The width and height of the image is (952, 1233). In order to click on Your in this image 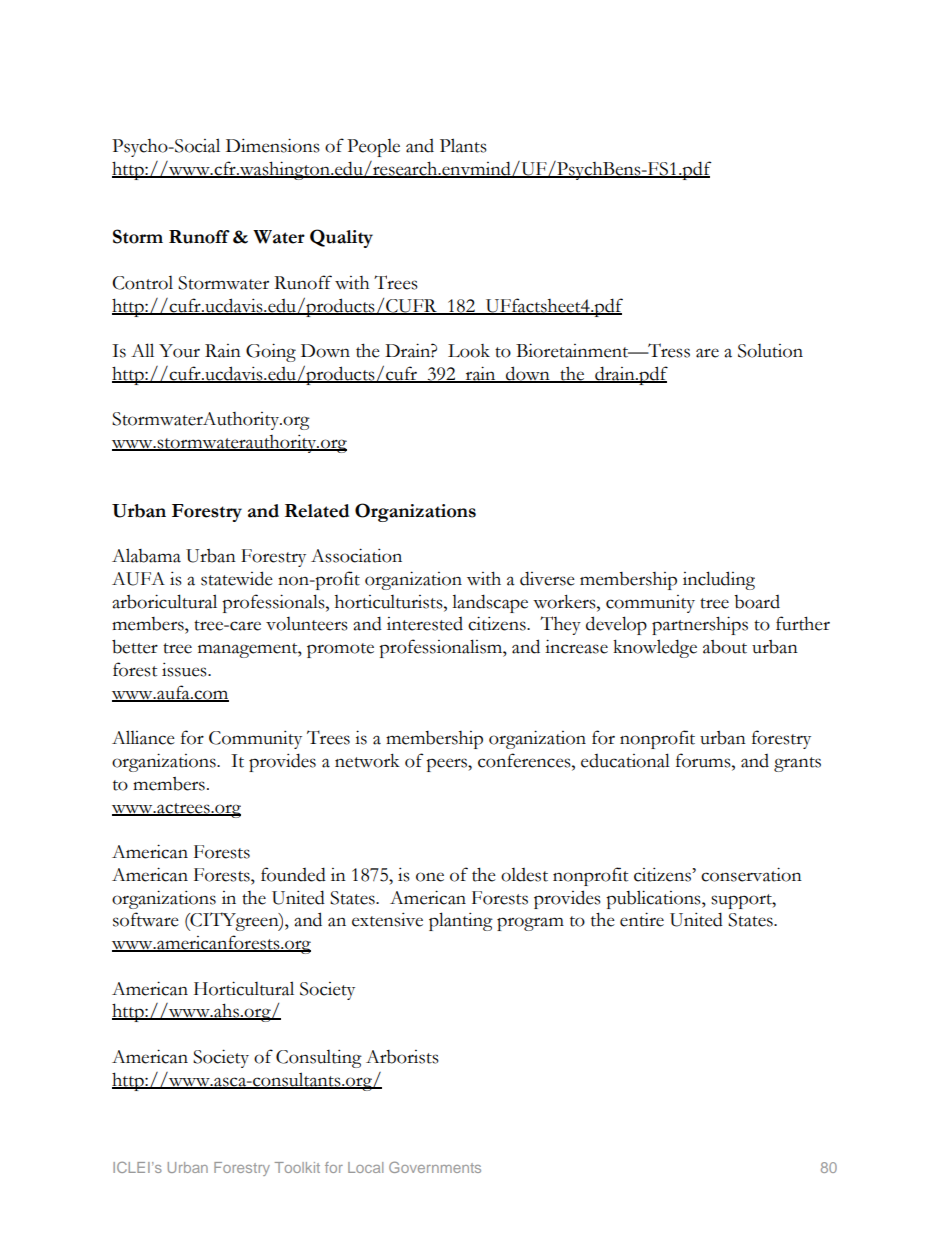, I will do `click(179, 351)`.
